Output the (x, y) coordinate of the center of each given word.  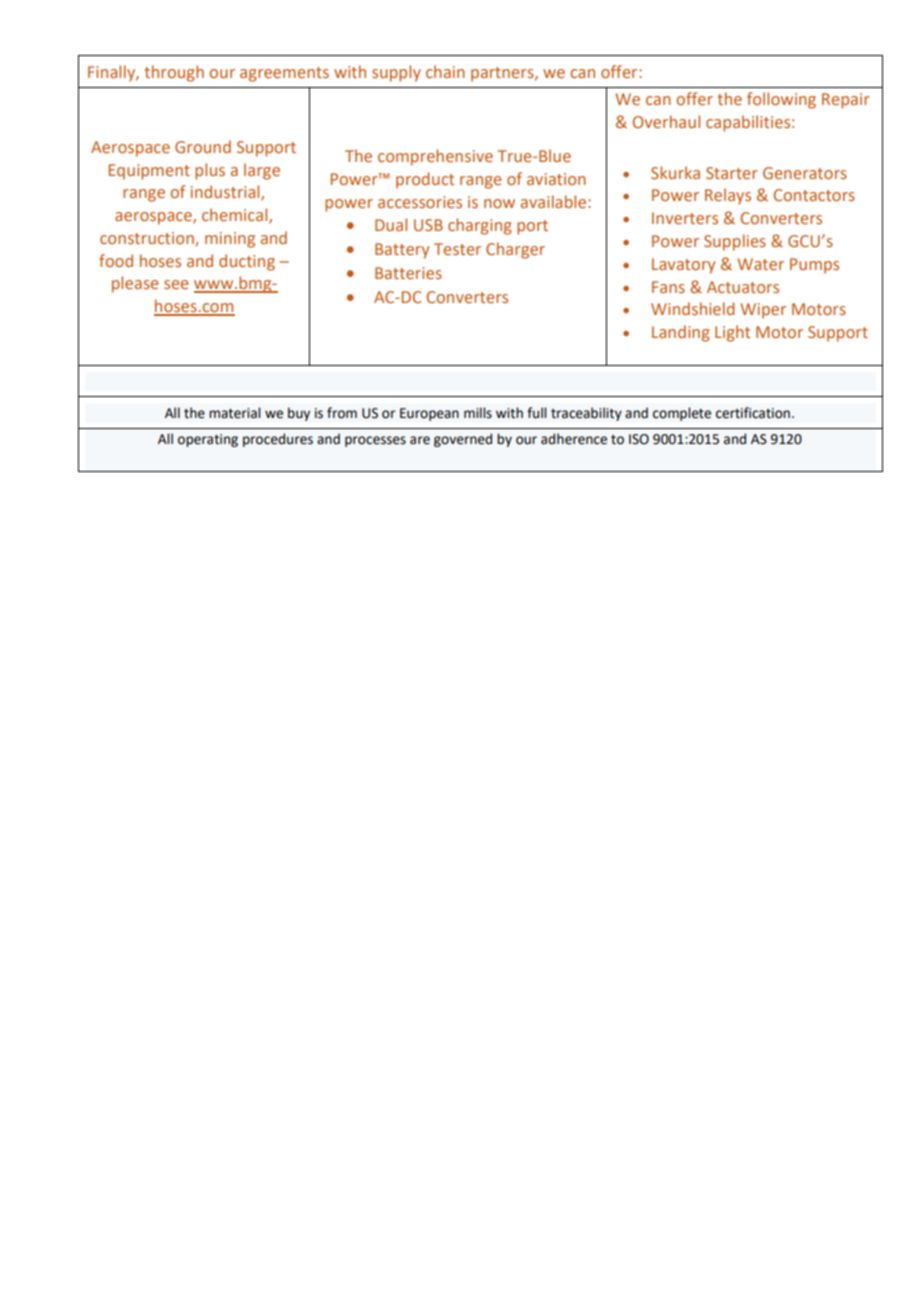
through (174, 73)
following (781, 100)
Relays (728, 196)
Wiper (763, 311)
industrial (226, 193)
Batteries (408, 273)
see (176, 284)
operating (208, 440)
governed (463, 440)
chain (445, 71)
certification (753, 413)
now (499, 203)
